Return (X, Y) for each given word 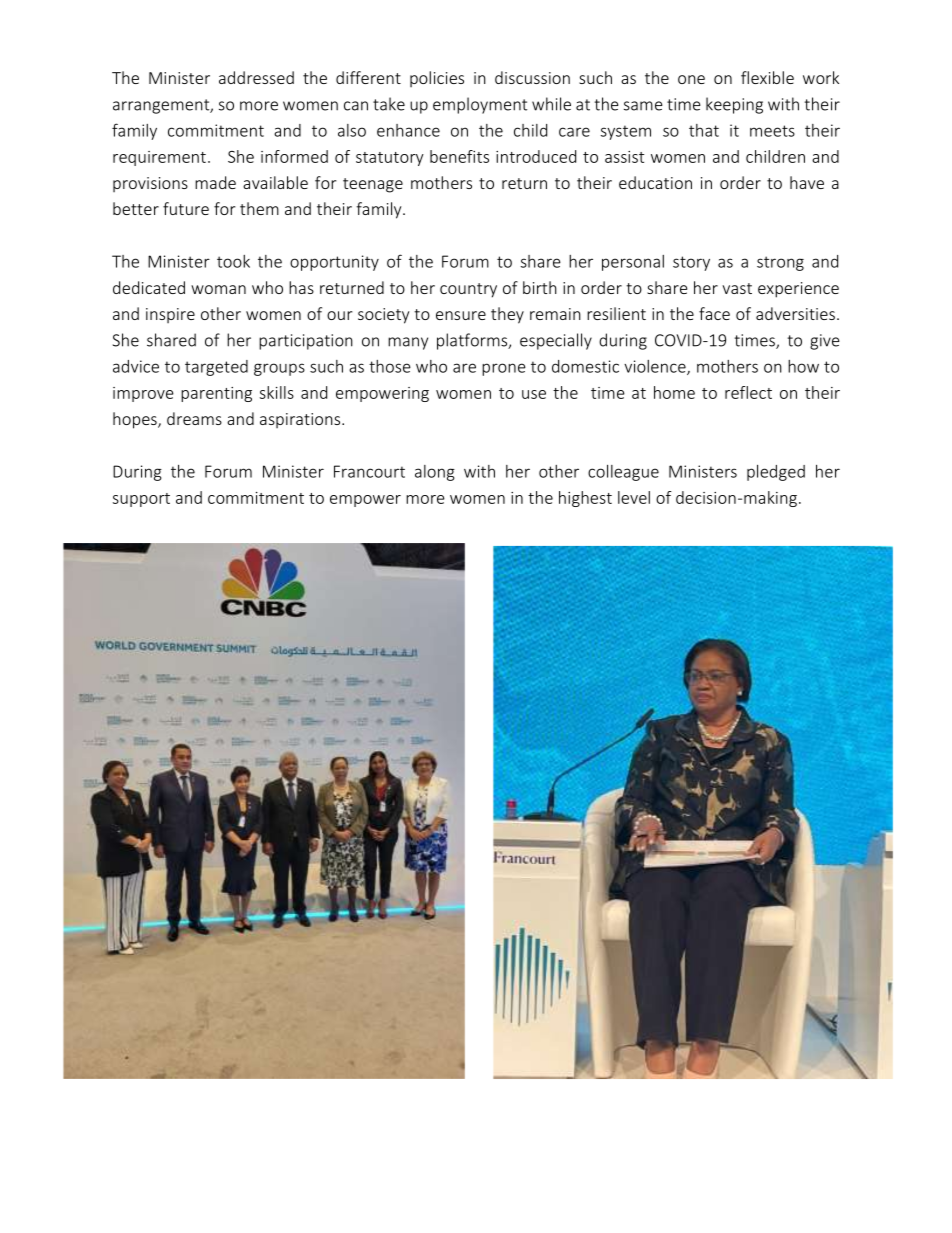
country (468, 290)
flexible (767, 77)
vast (737, 288)
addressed (256, 77)
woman (218, 289)
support (141, 500)
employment (480, 105)
